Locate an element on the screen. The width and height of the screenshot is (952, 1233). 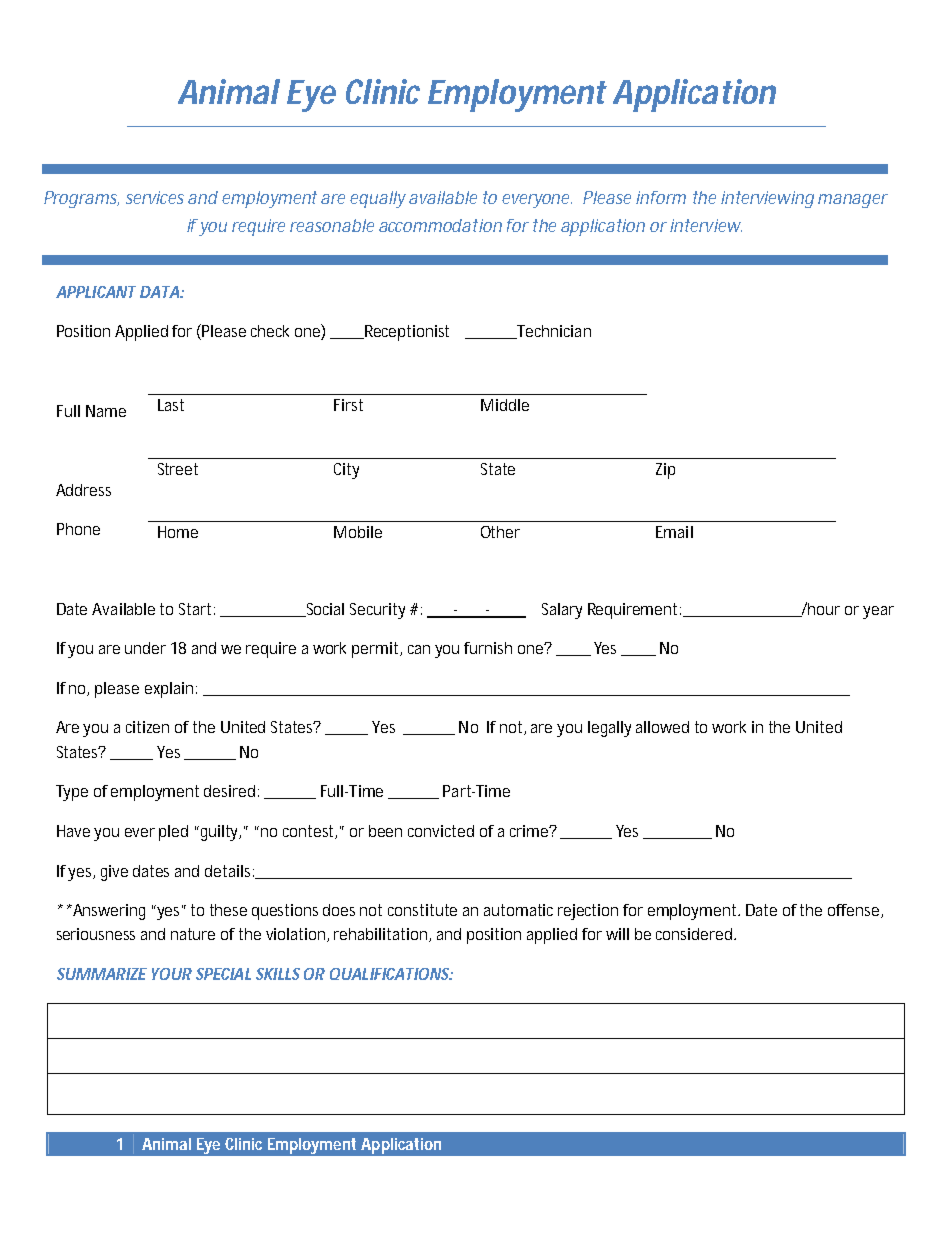
services is located at coordinates (155, 197).
